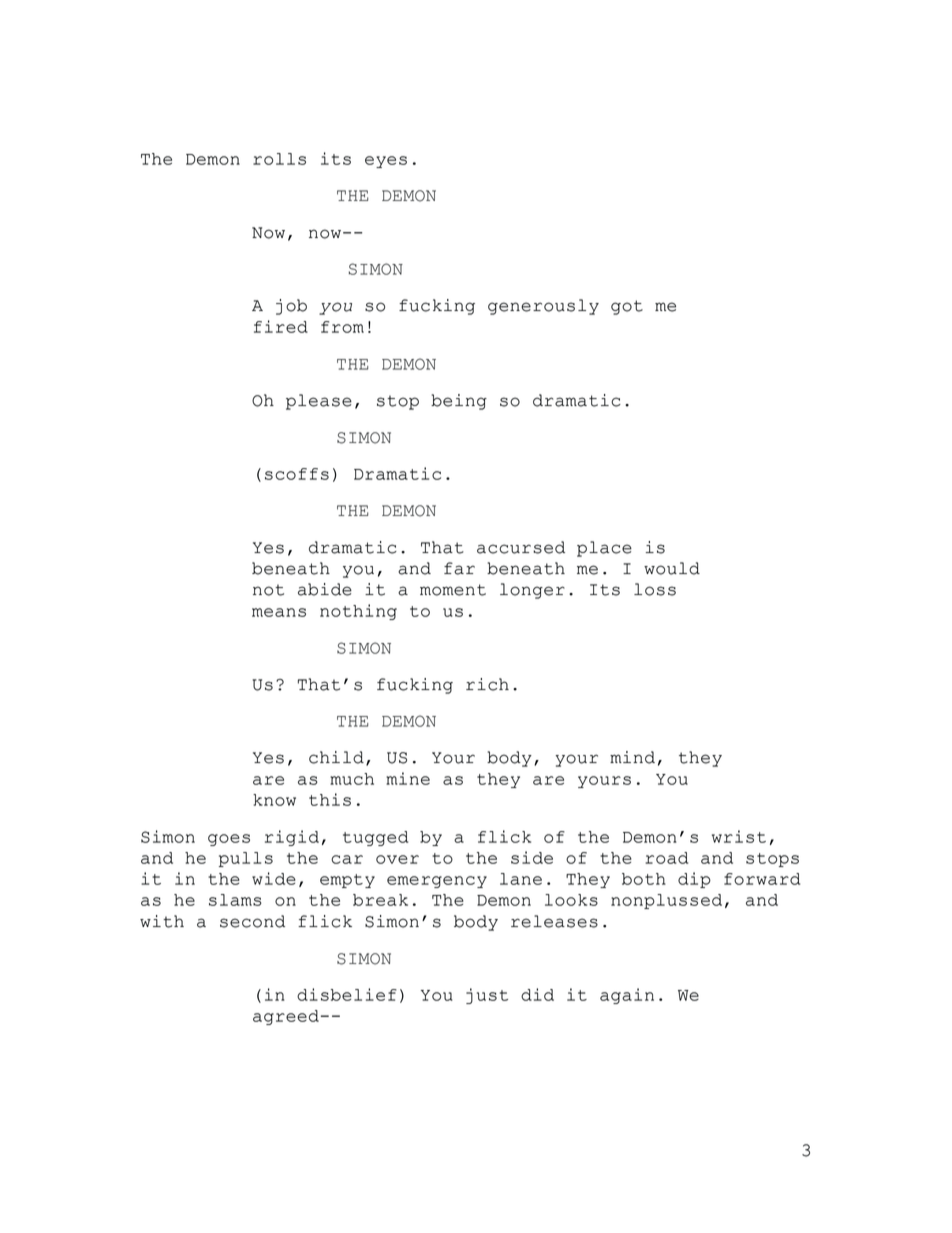  Describe the element at coordinates (543, 307) in the document. I see `generously` at that location.
